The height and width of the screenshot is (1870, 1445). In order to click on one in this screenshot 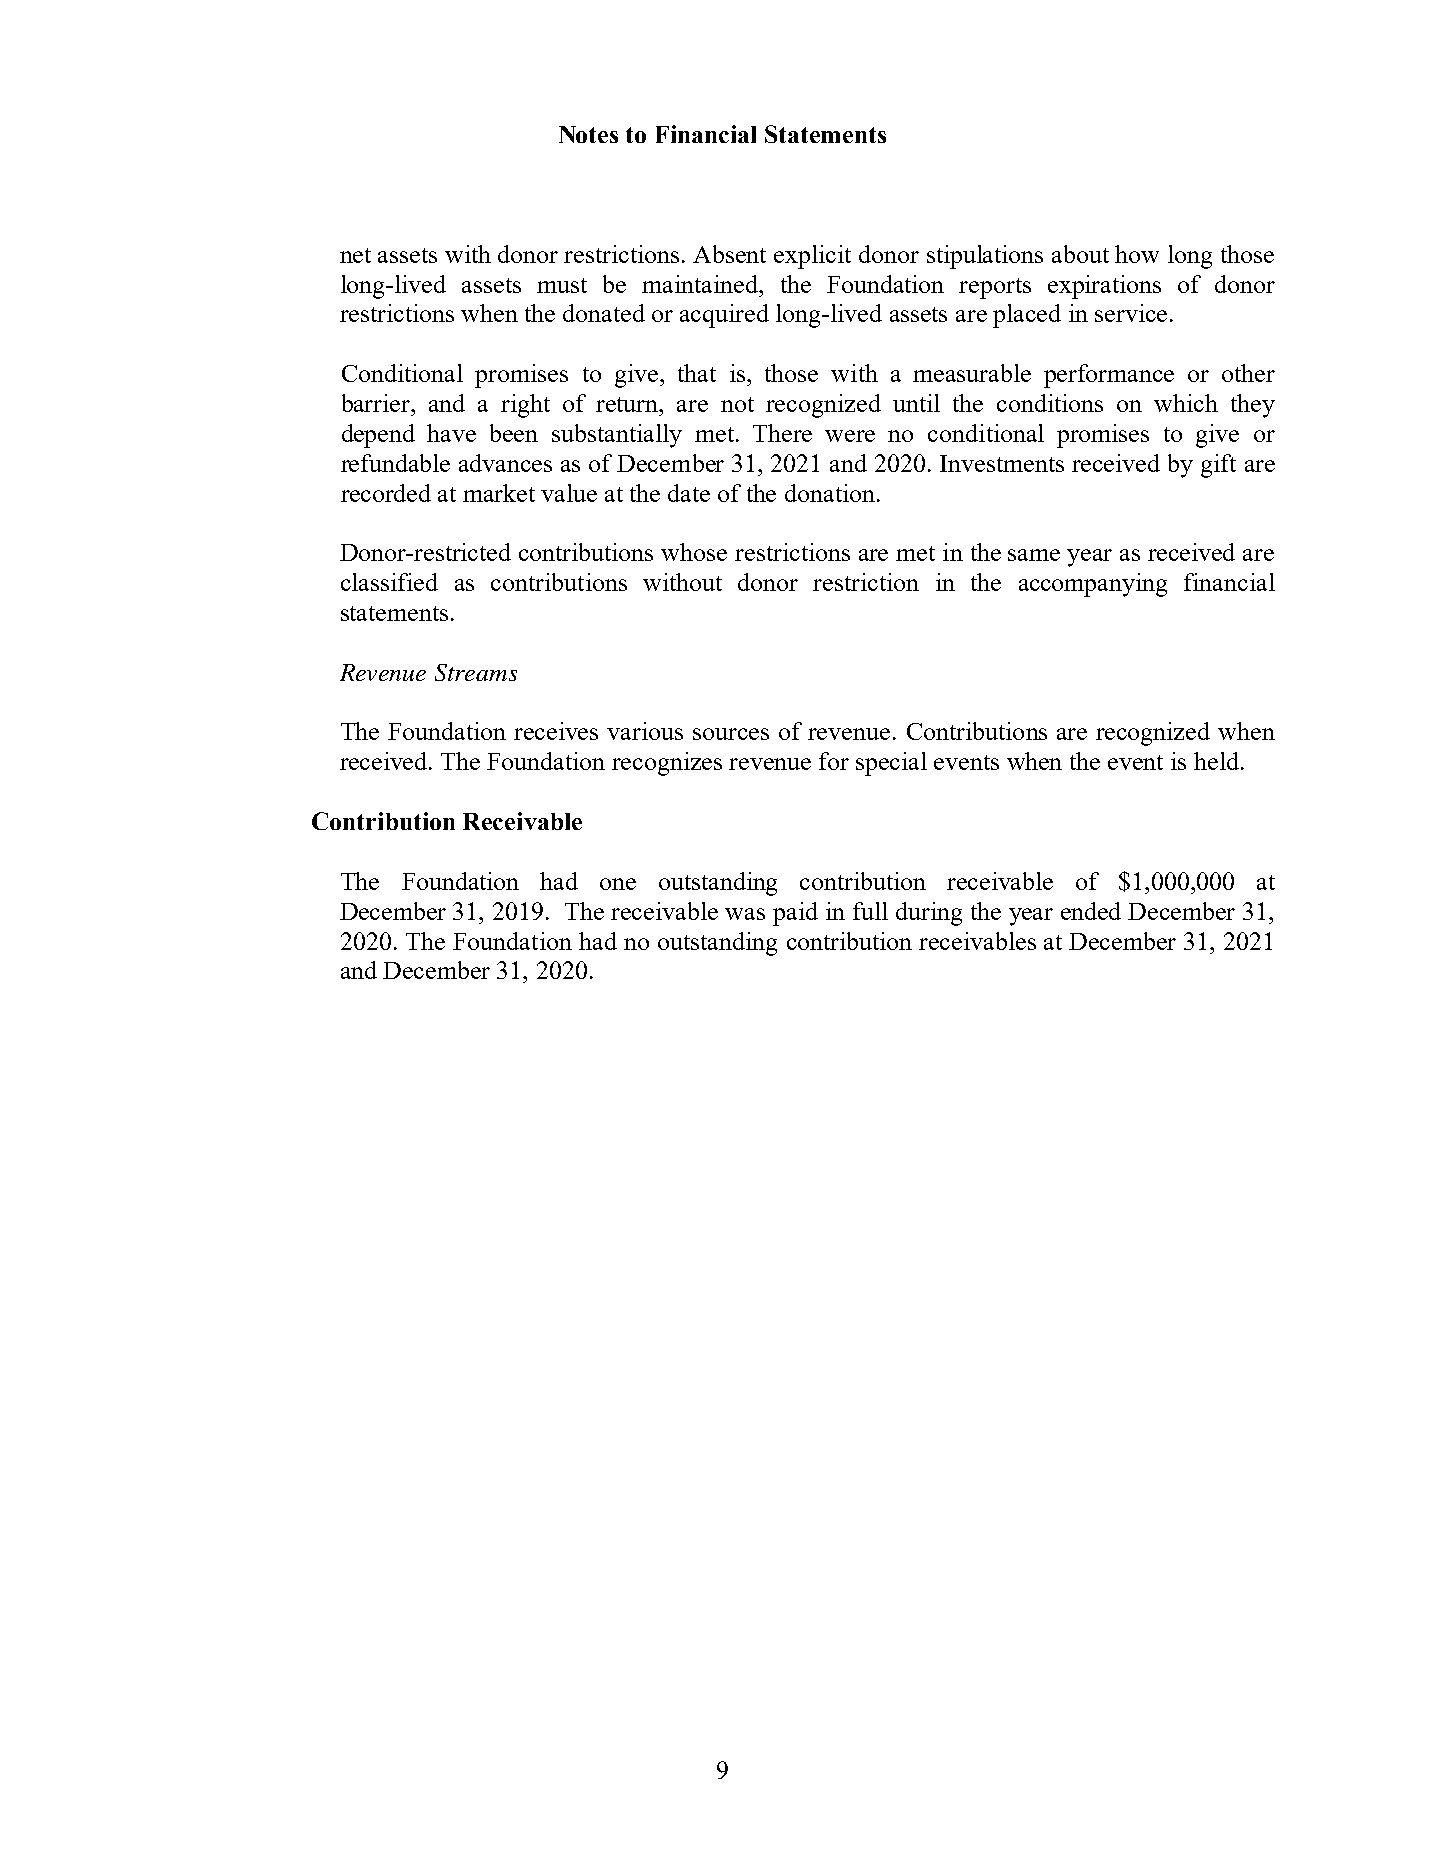, I will do `click(618, 884)`.
